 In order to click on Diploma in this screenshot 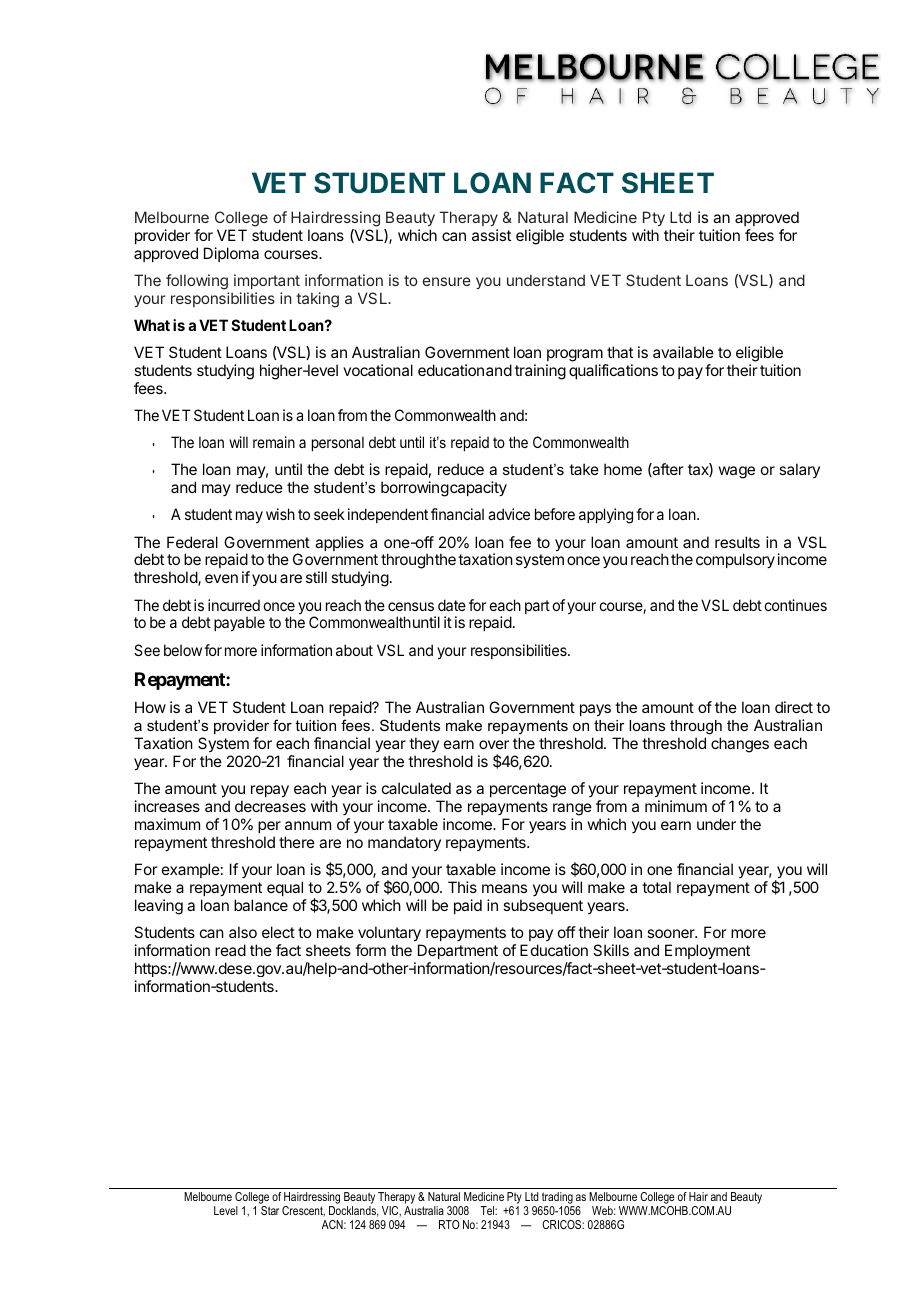, I will do `click(231, 254)`.
